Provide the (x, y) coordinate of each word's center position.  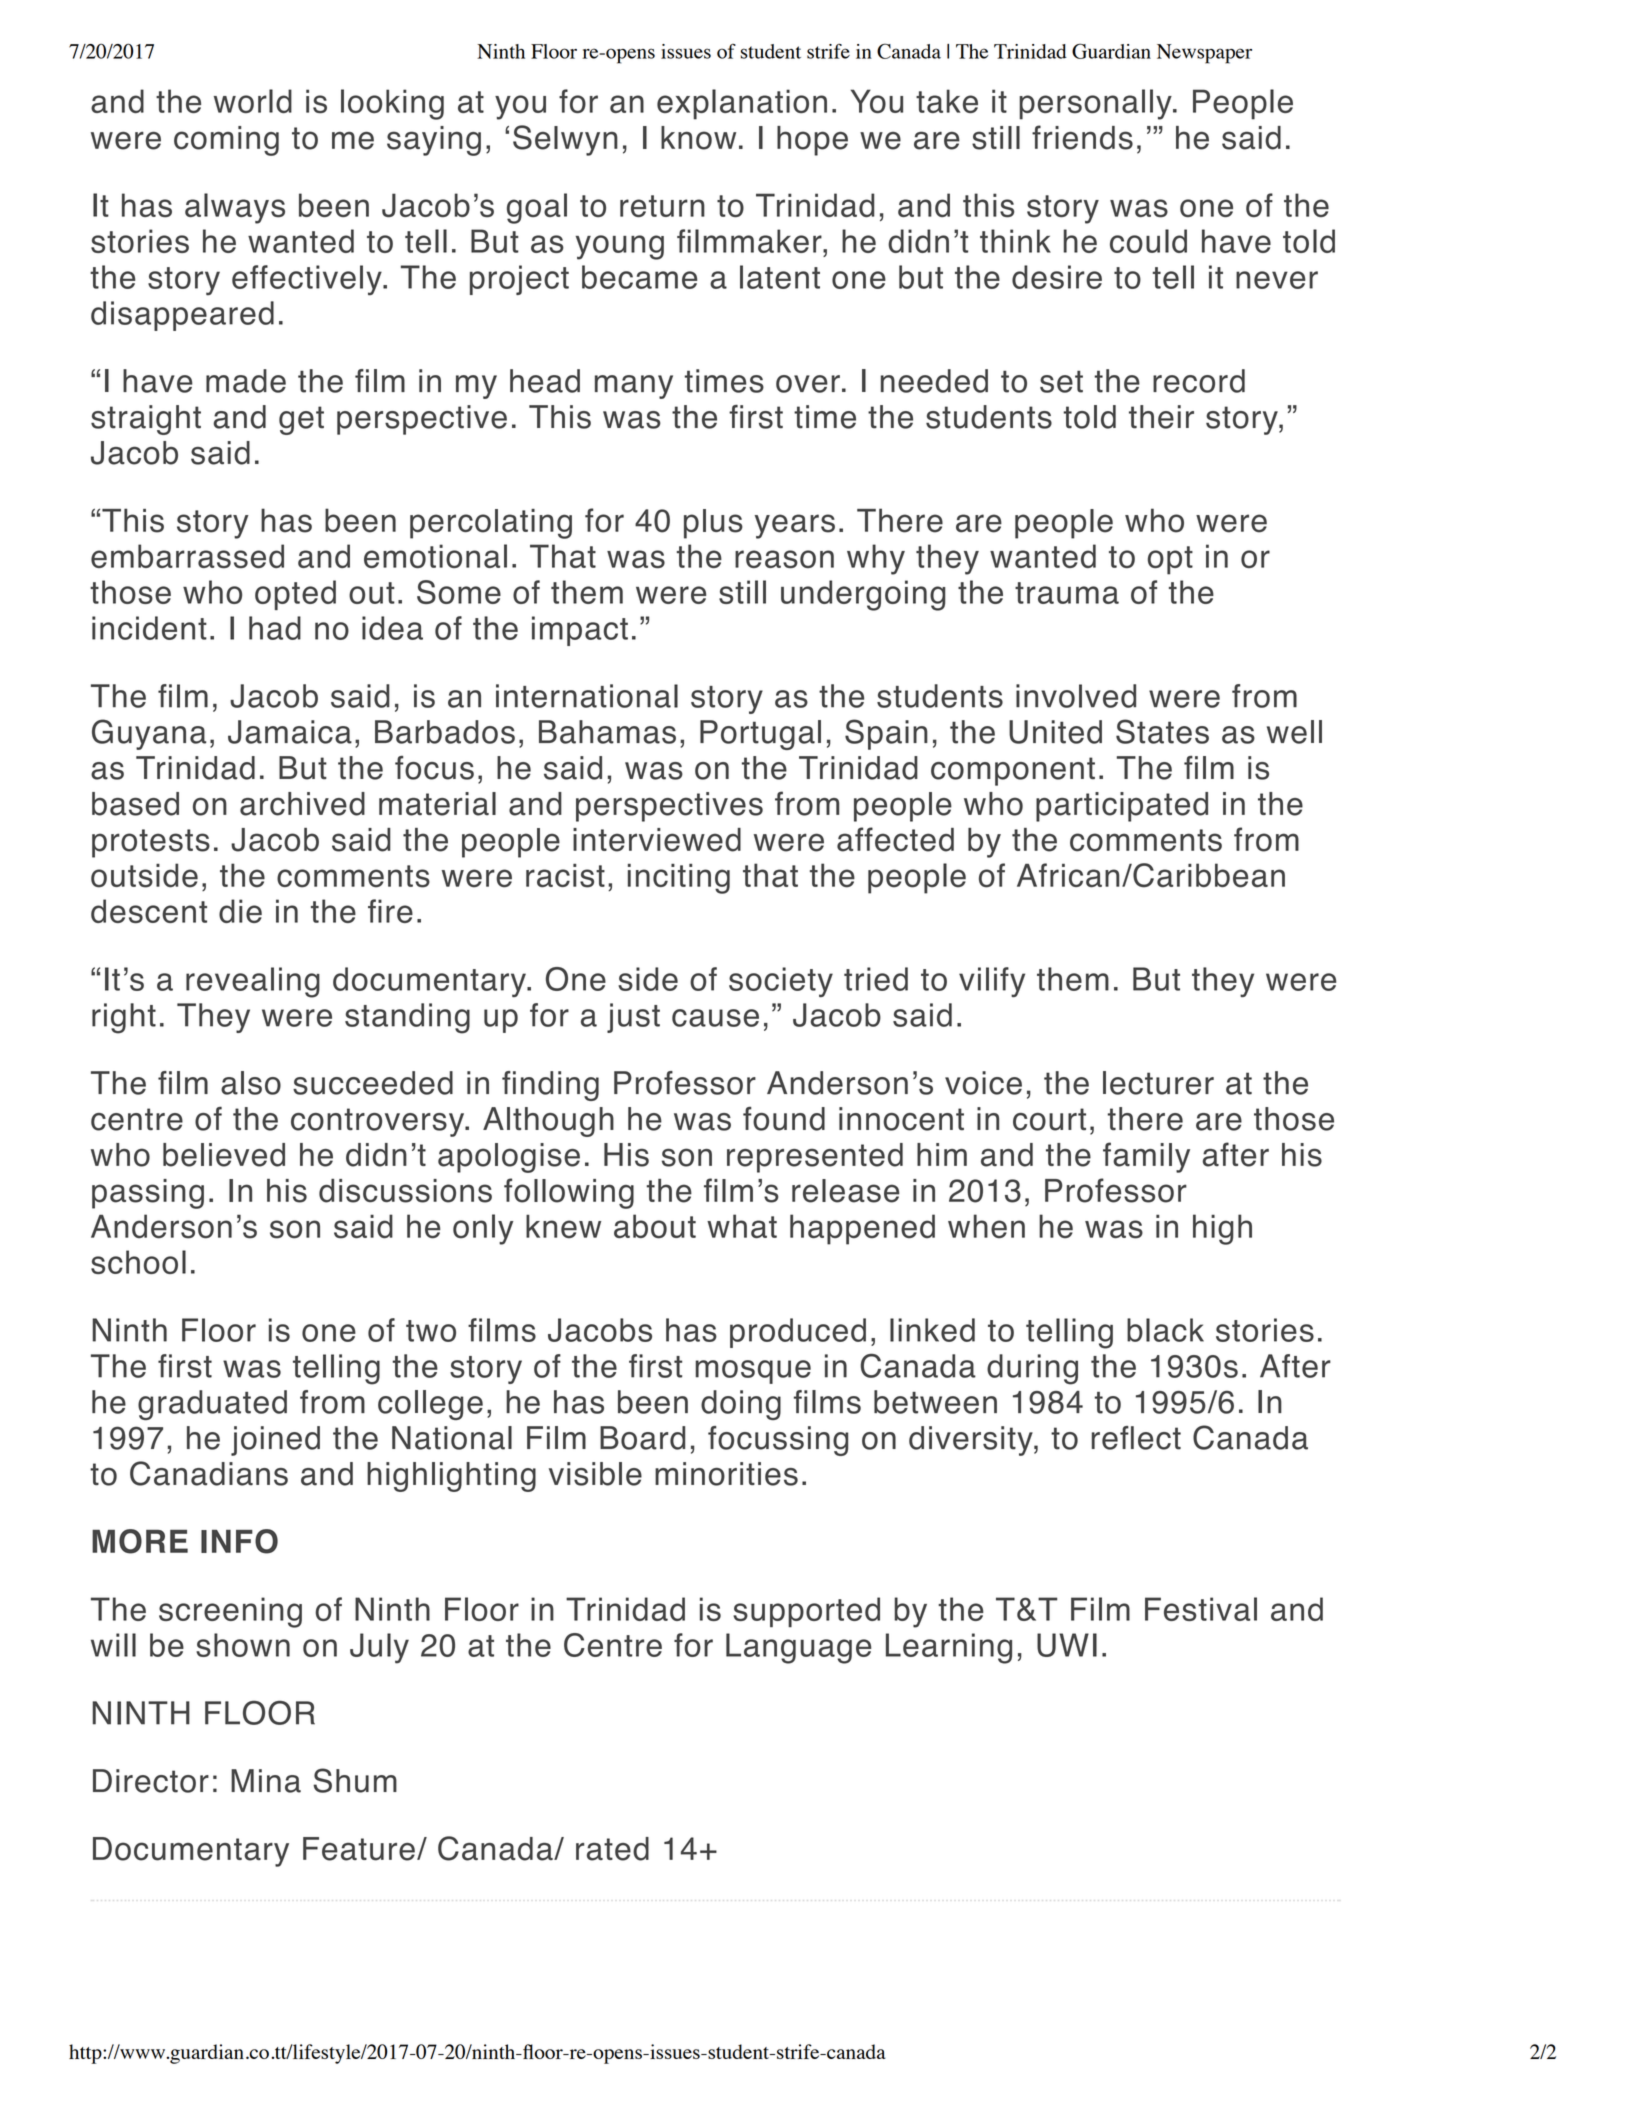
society (781, 982)
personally (1096, 104)
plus (713, 524)
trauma (1067, 593)
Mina (266, 1781)
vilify (992, 982)
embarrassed (187, 556)
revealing (253, 982)
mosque (753, 1372)
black (1165, 1330)
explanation (742, 104)
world (253, 101)
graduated (212, 1405)
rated (612, 1849)
